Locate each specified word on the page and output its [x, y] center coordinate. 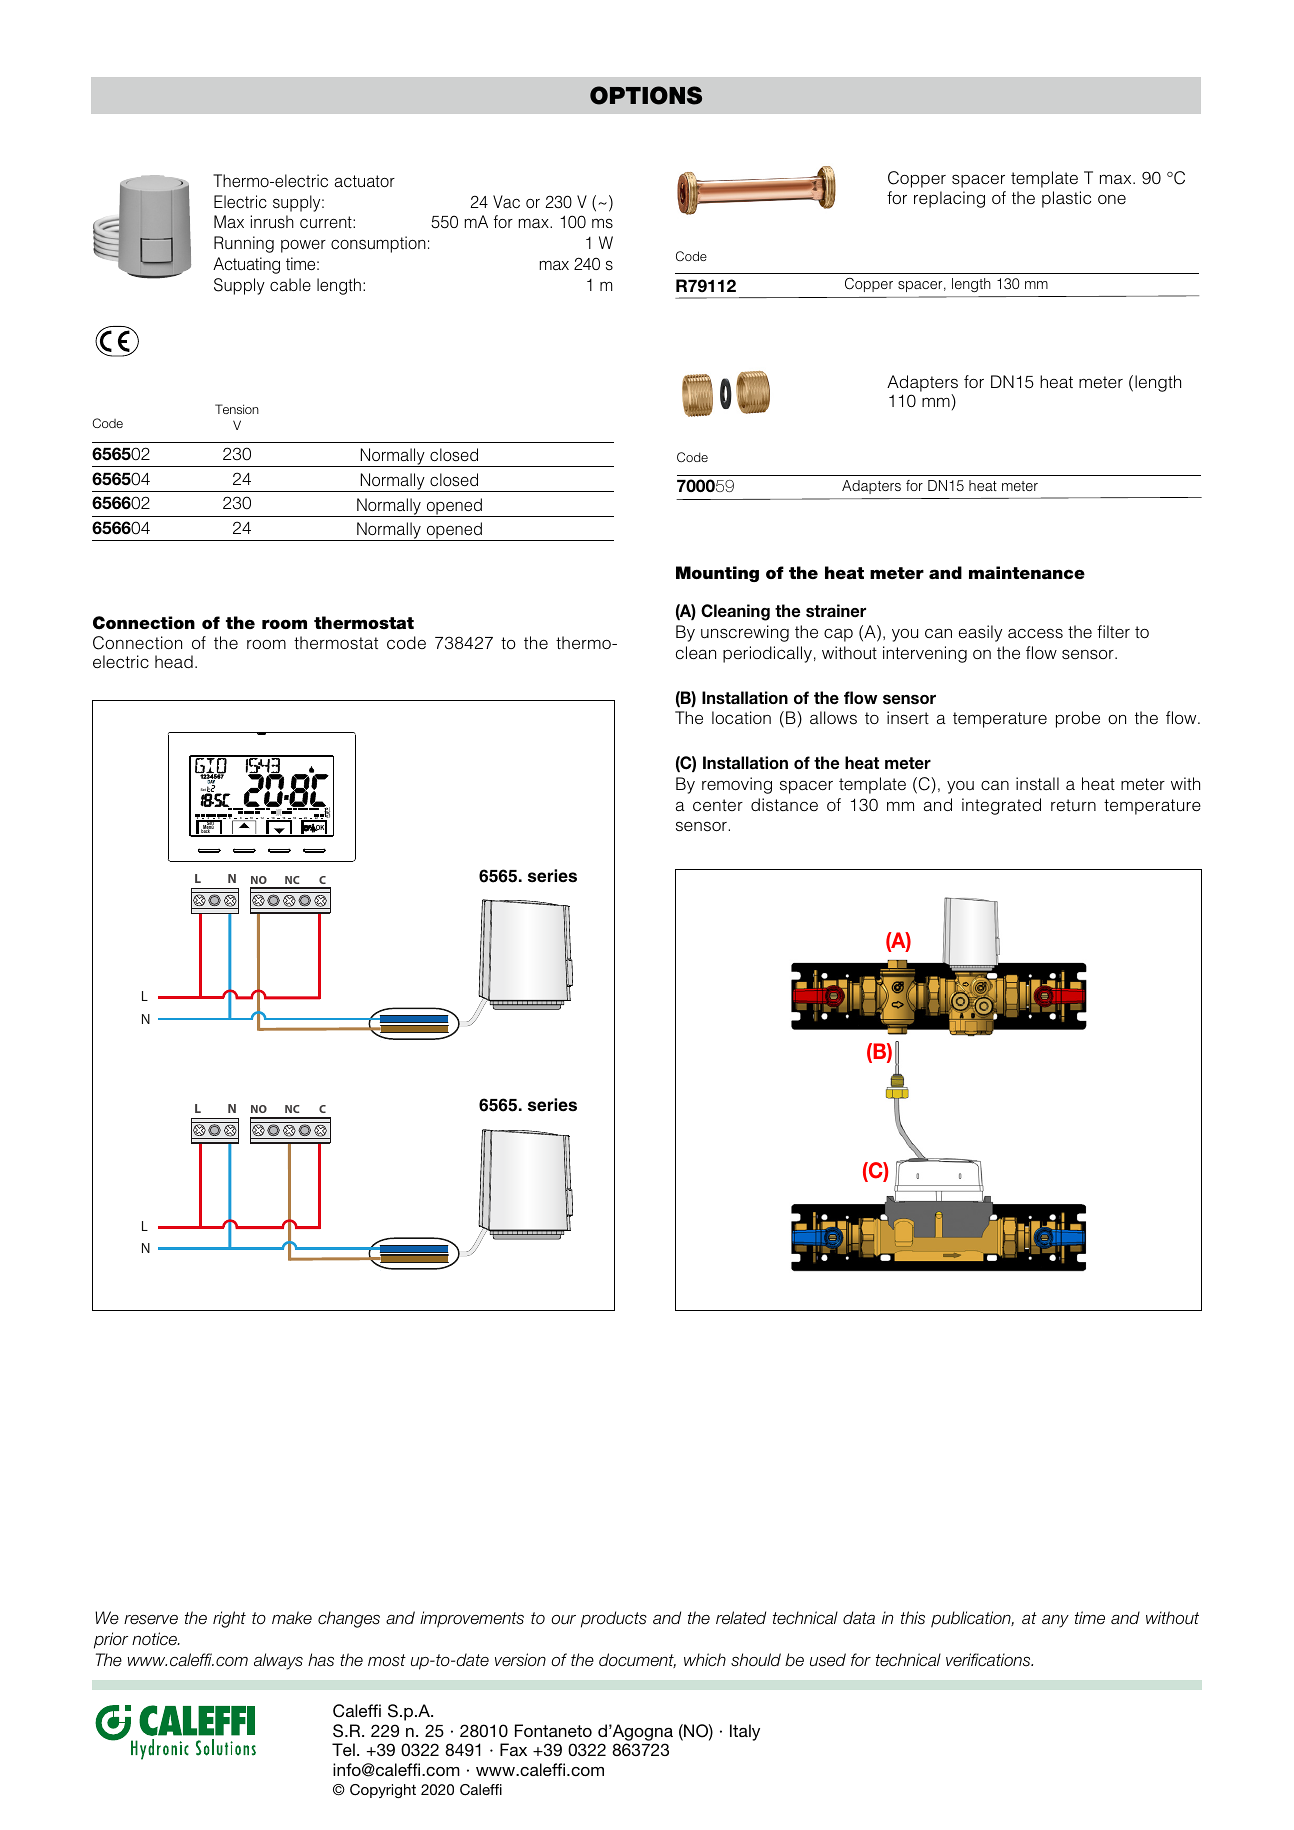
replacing [949, 199]
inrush [272, 221]
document [637, 1660]
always [278, 1661]
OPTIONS [646, 95]
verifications [989, 1660]
